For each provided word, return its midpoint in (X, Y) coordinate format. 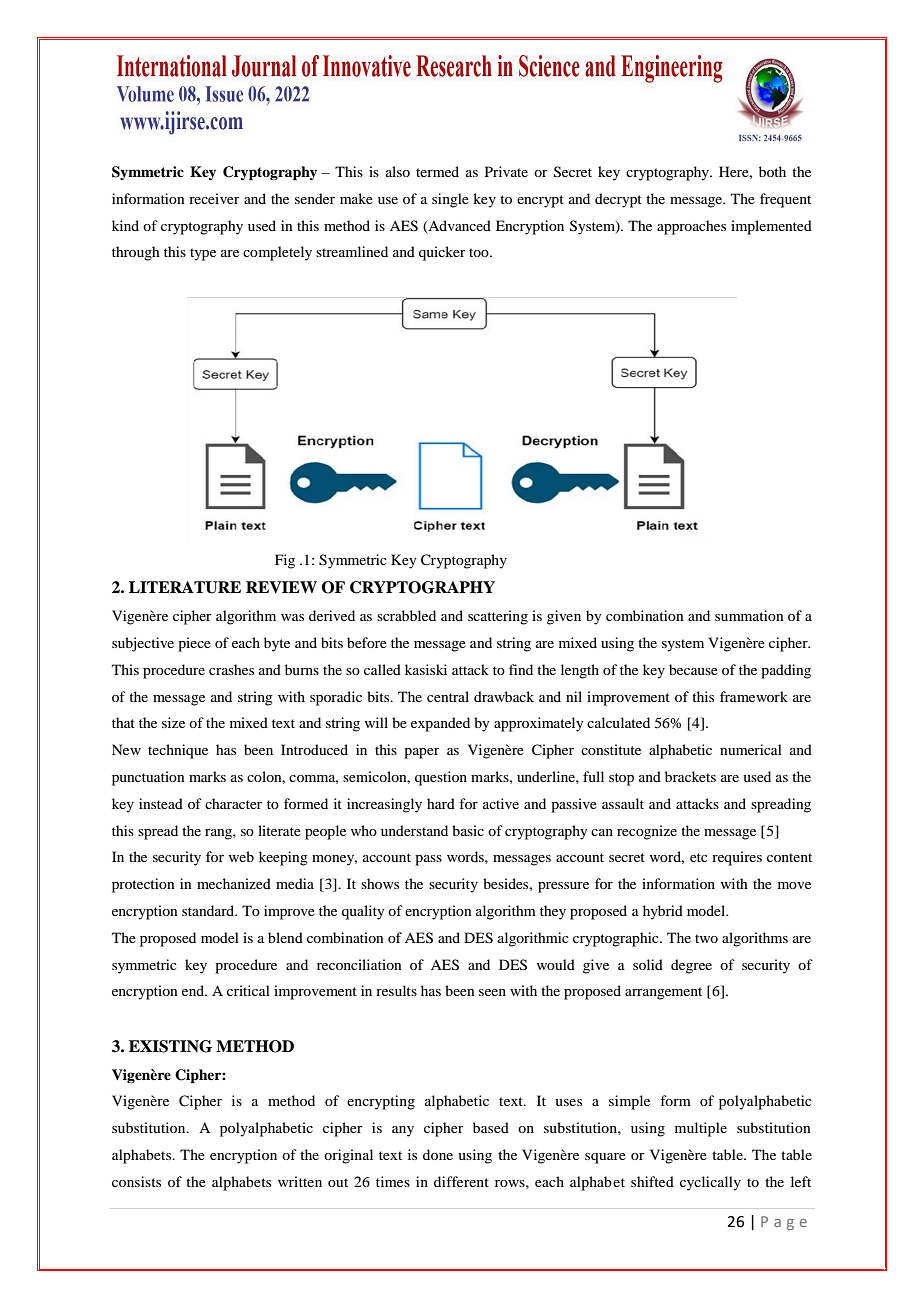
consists (136, 1181)
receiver (214, 198)
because (693, 669)
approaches (691, 227)
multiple (701, 1129)
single (450, 200)
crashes (231, 669)
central (448, 696)
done (438, 1154)
